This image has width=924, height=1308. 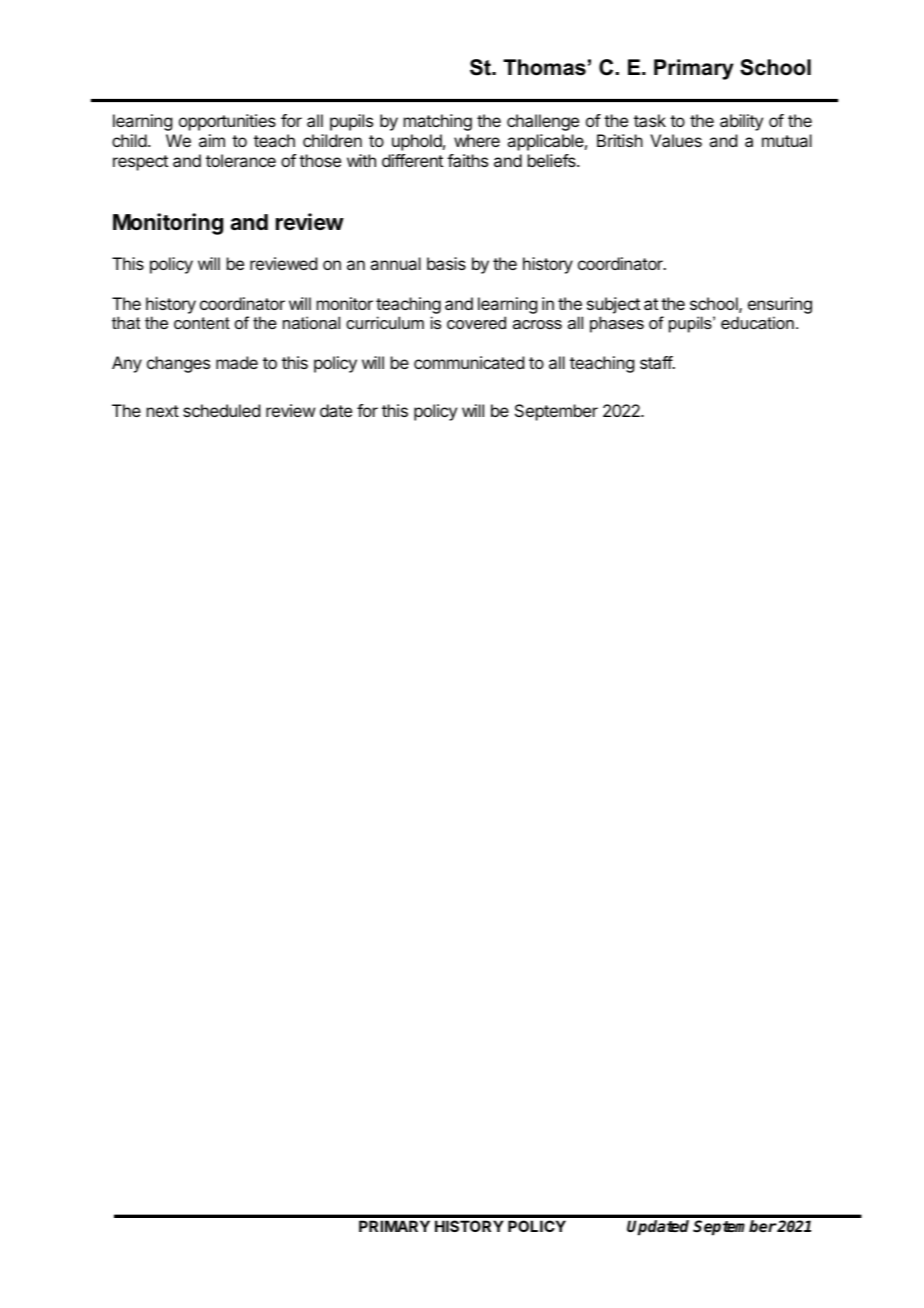 What do you see at coordinates (467, 160) in the image?
I see `faiths` at bounding box center [467, 160].
